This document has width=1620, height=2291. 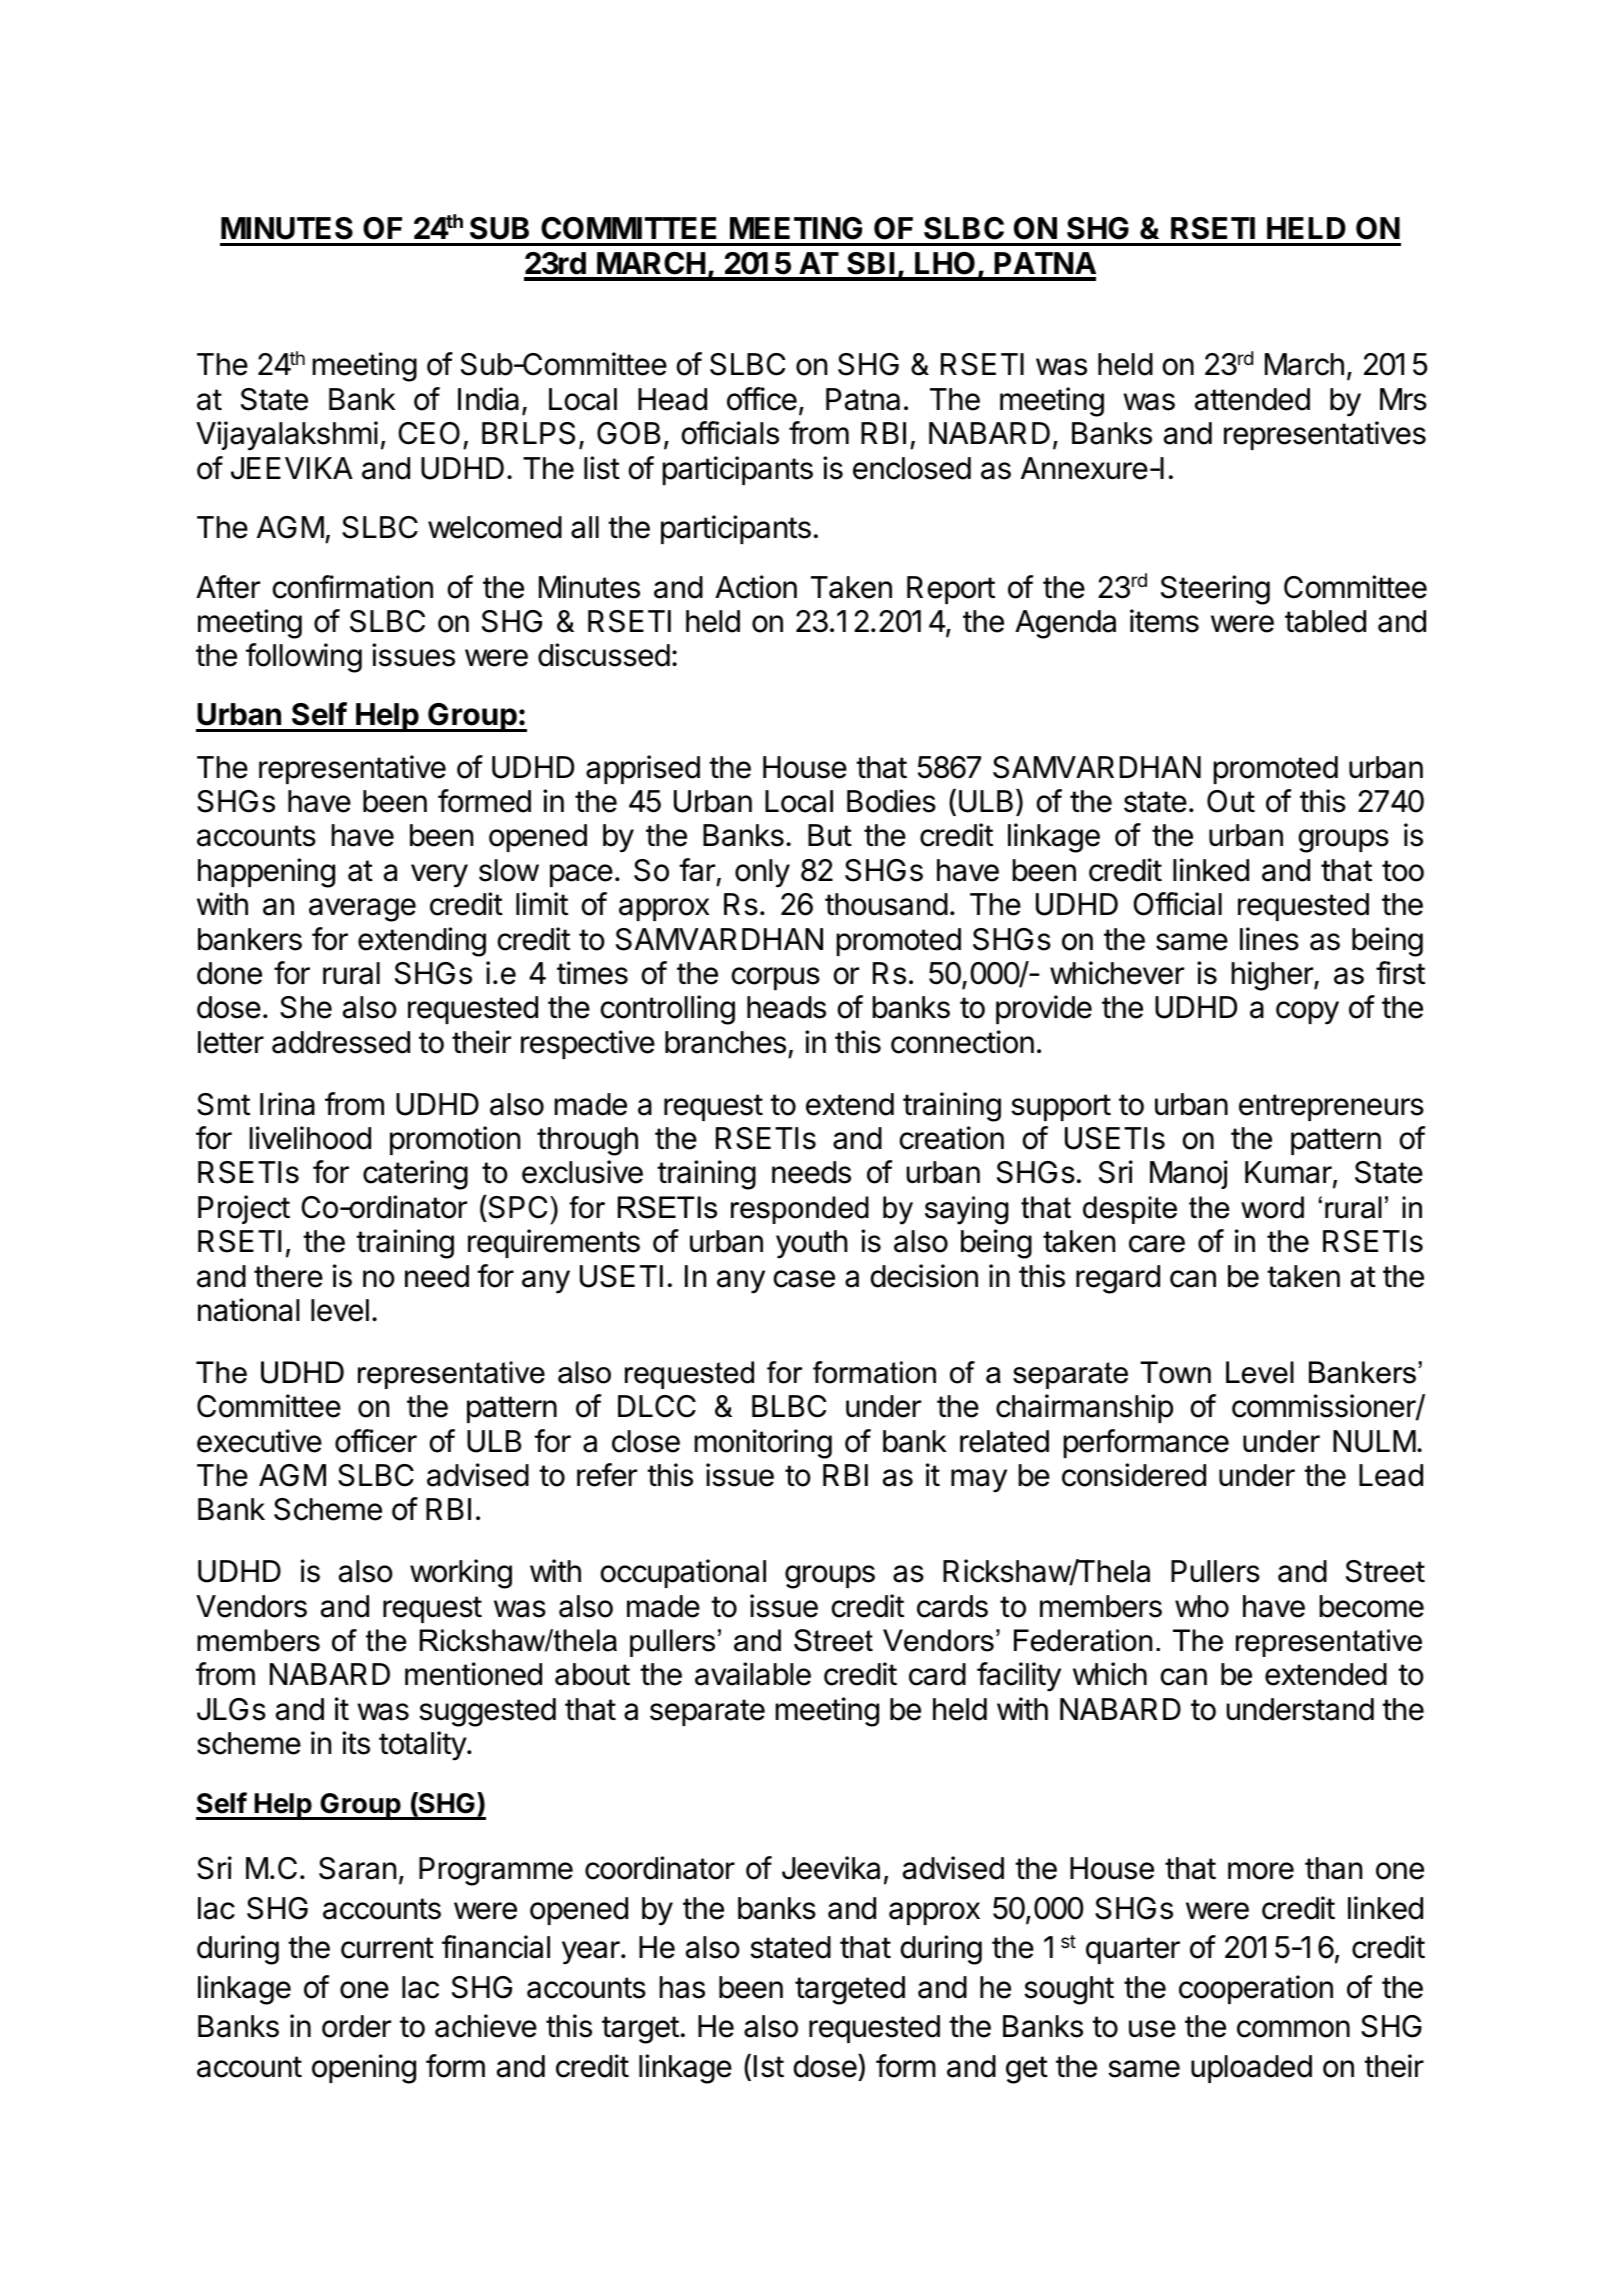 I want to click on lines, so click(x=1269, y=939).
